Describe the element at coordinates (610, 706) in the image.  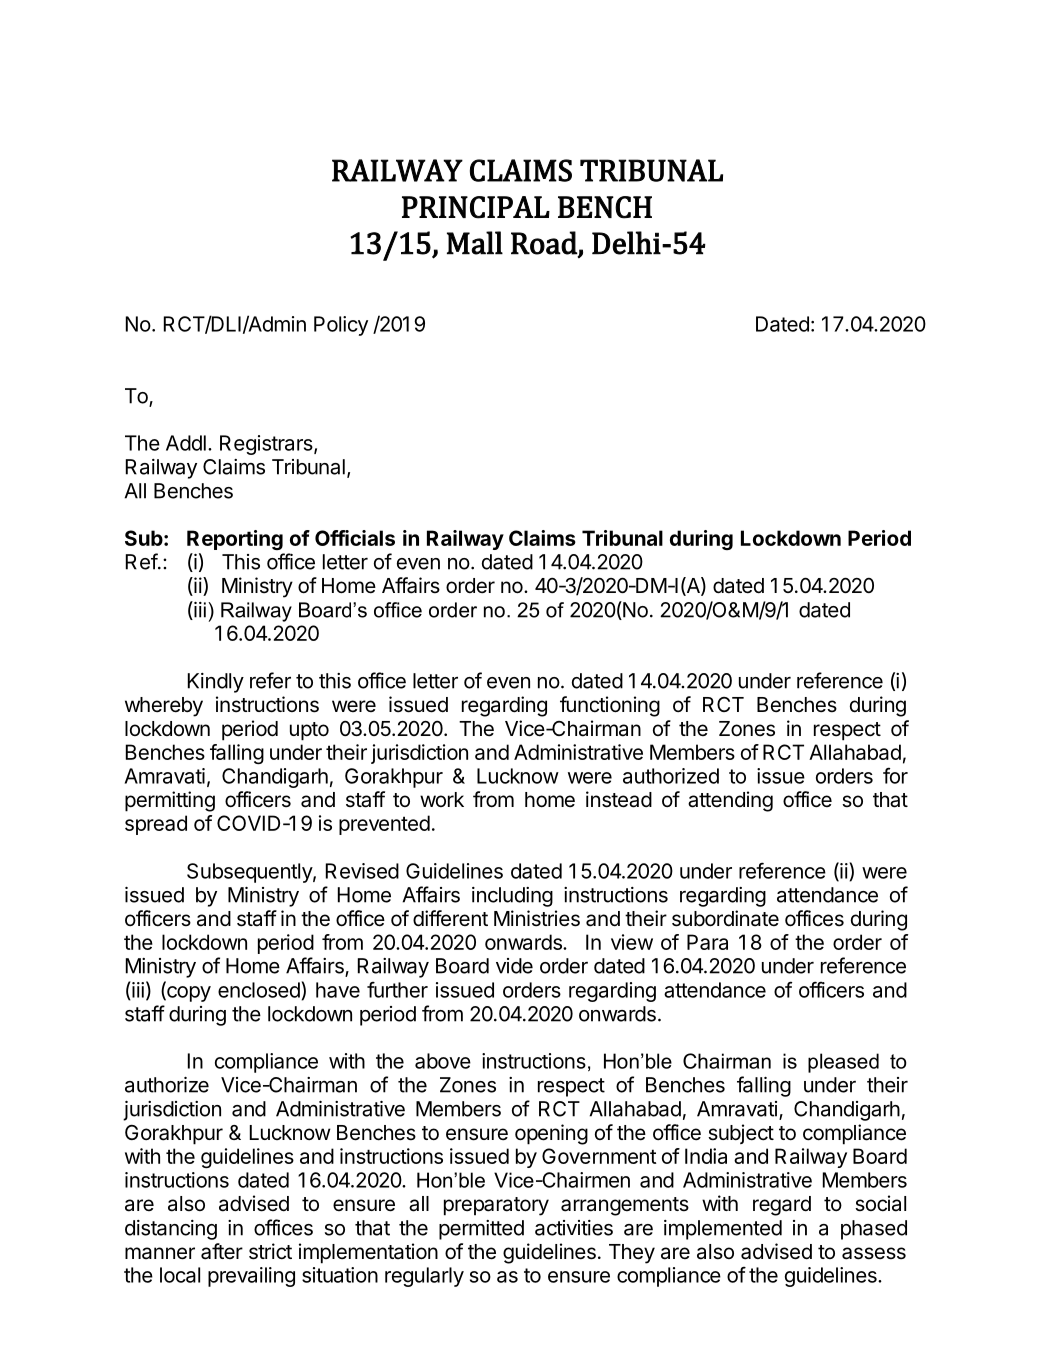
I see `functioning` at that location.
